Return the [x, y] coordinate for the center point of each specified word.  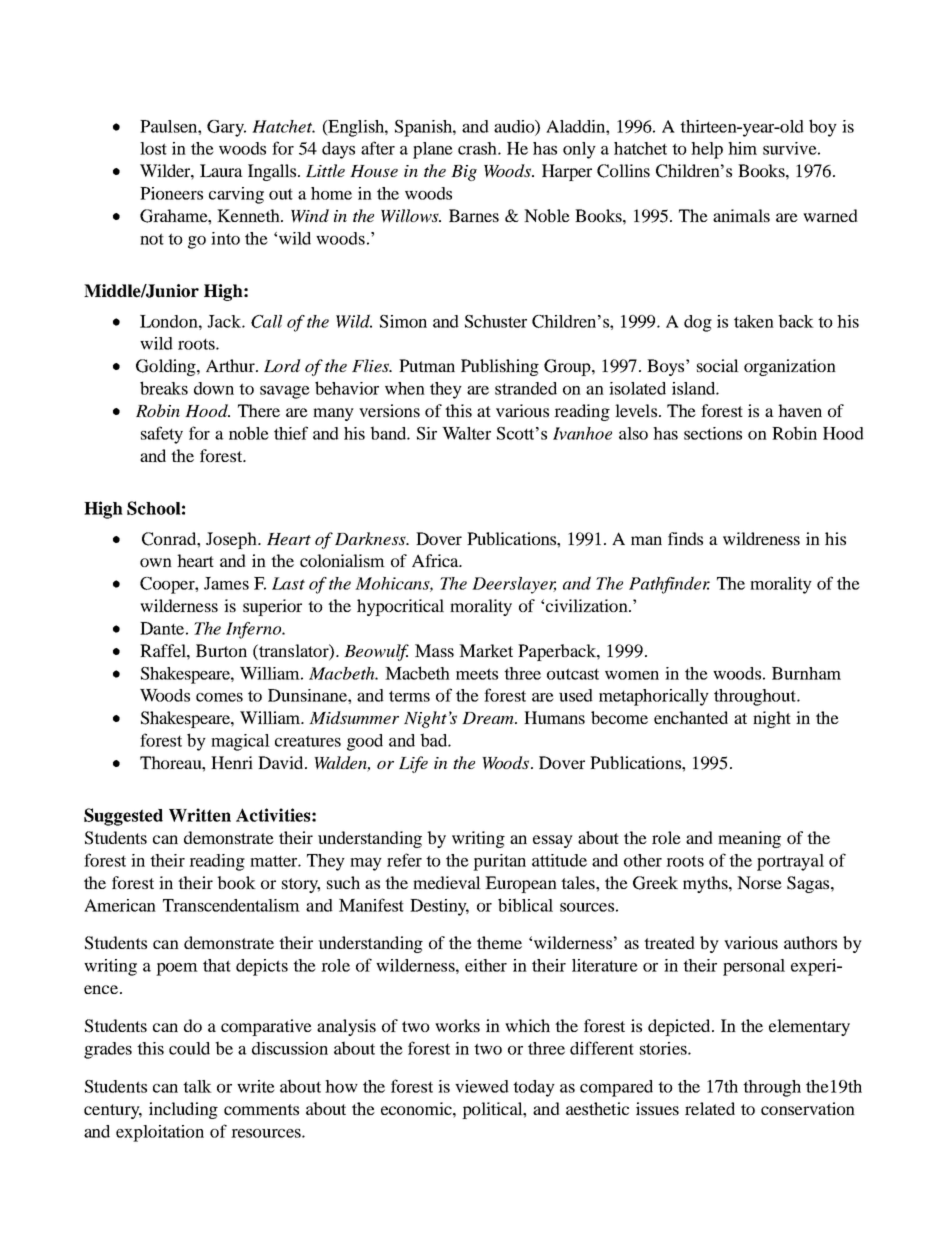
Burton [221, 650]
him [742, 148]
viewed [482, 1086]
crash [478, 148]
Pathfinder [669, 585]
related [710, 1108]
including [183, 1110]
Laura [221, 170]
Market [486, 650]
